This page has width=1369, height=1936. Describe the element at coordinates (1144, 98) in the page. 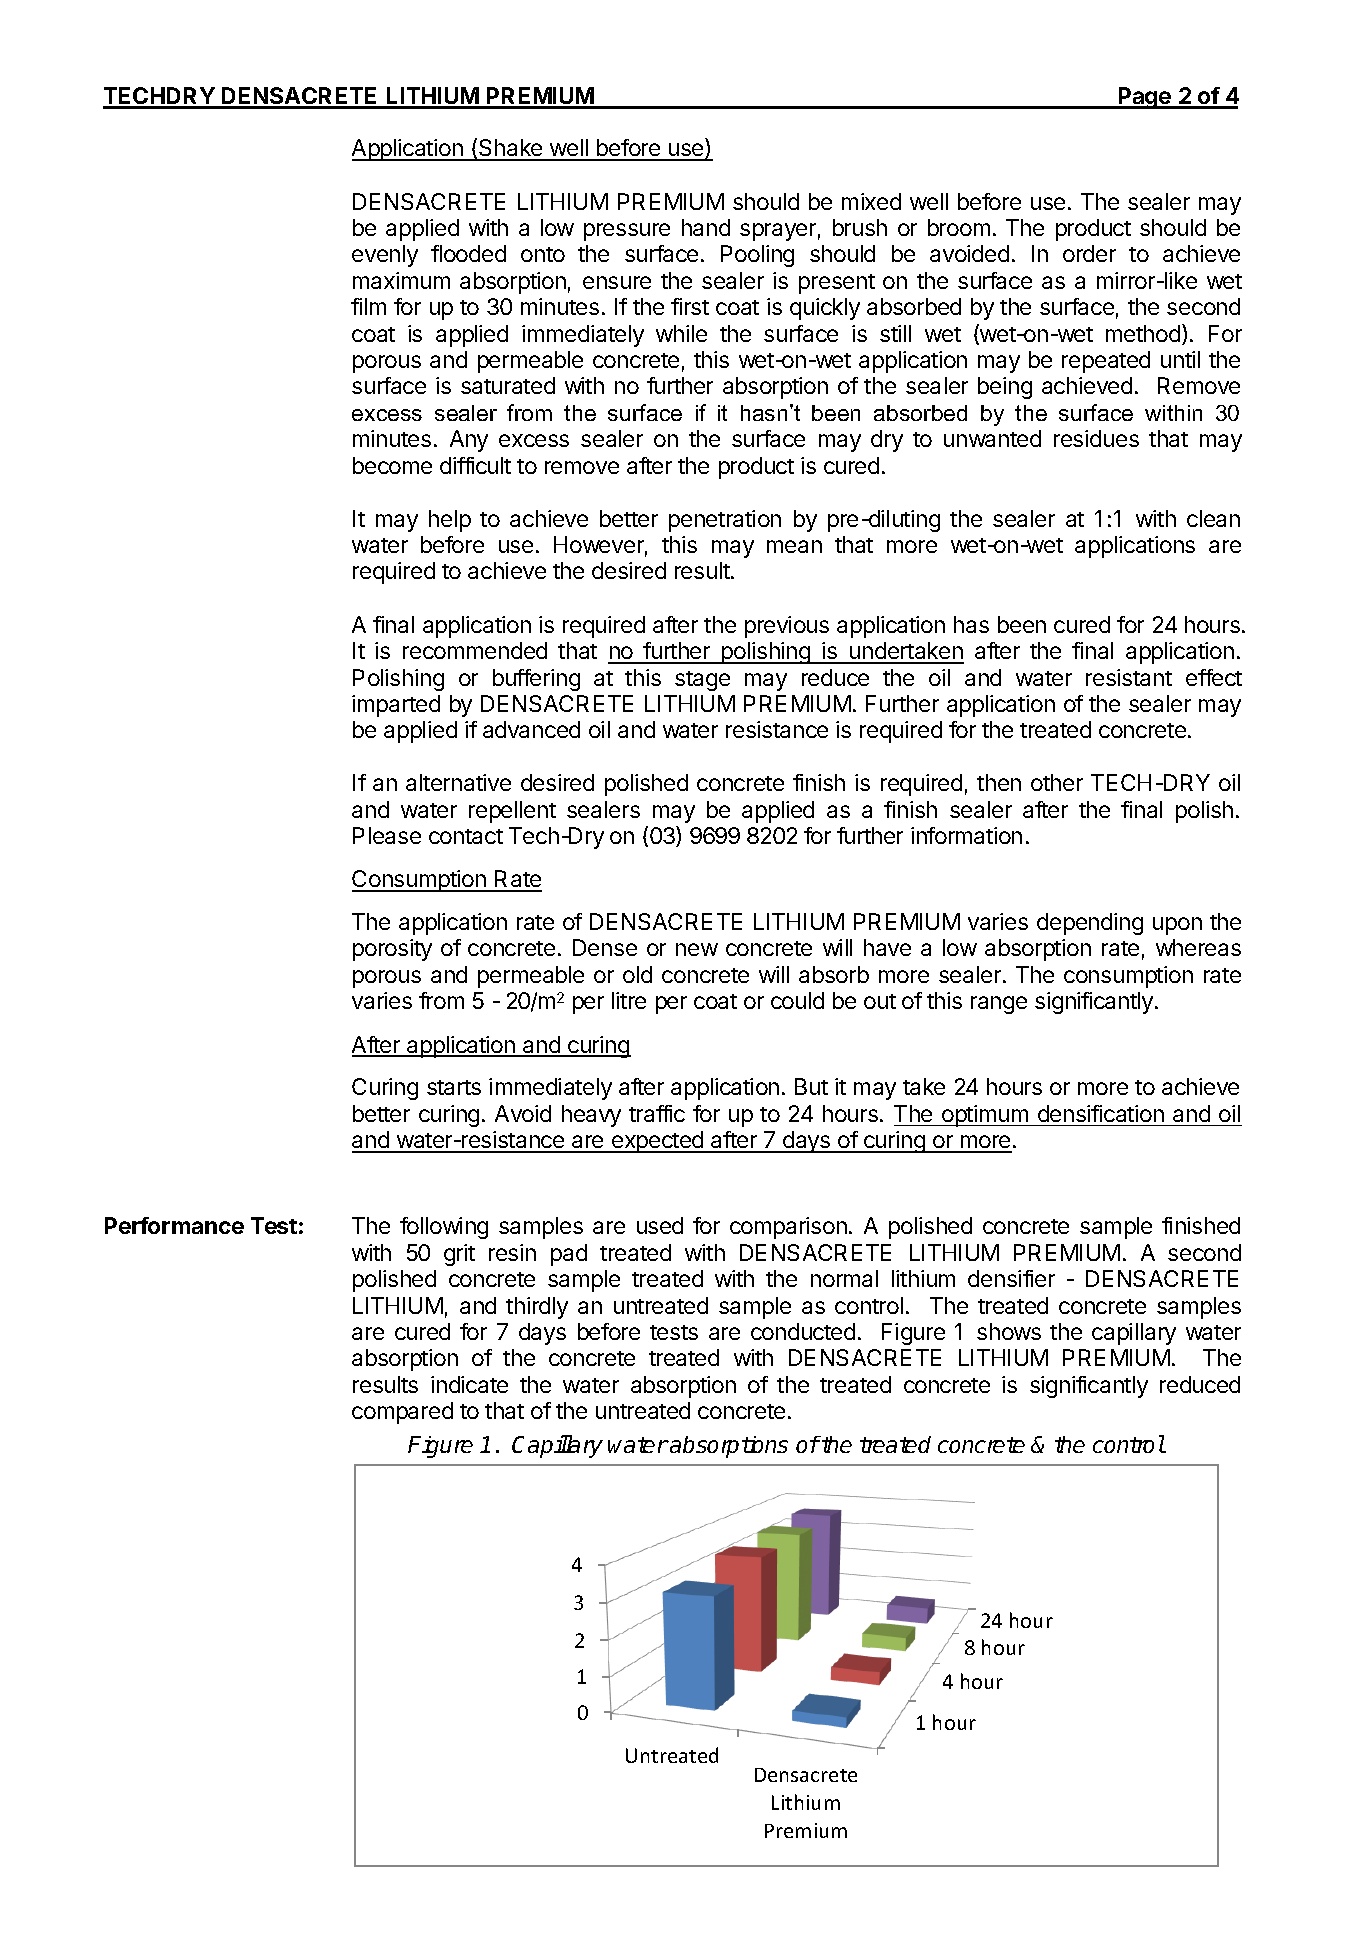

I see `Page` at that location.
